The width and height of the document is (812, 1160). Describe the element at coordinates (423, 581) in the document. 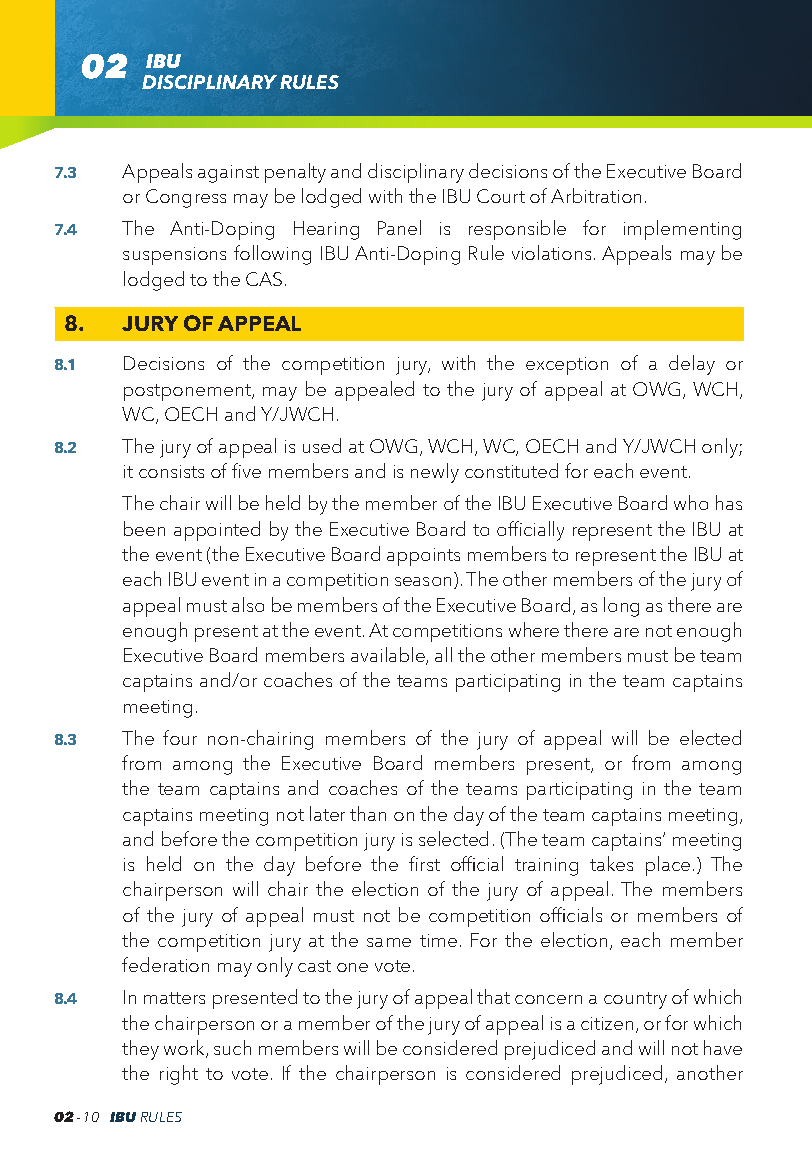

I see `season` at that location.
